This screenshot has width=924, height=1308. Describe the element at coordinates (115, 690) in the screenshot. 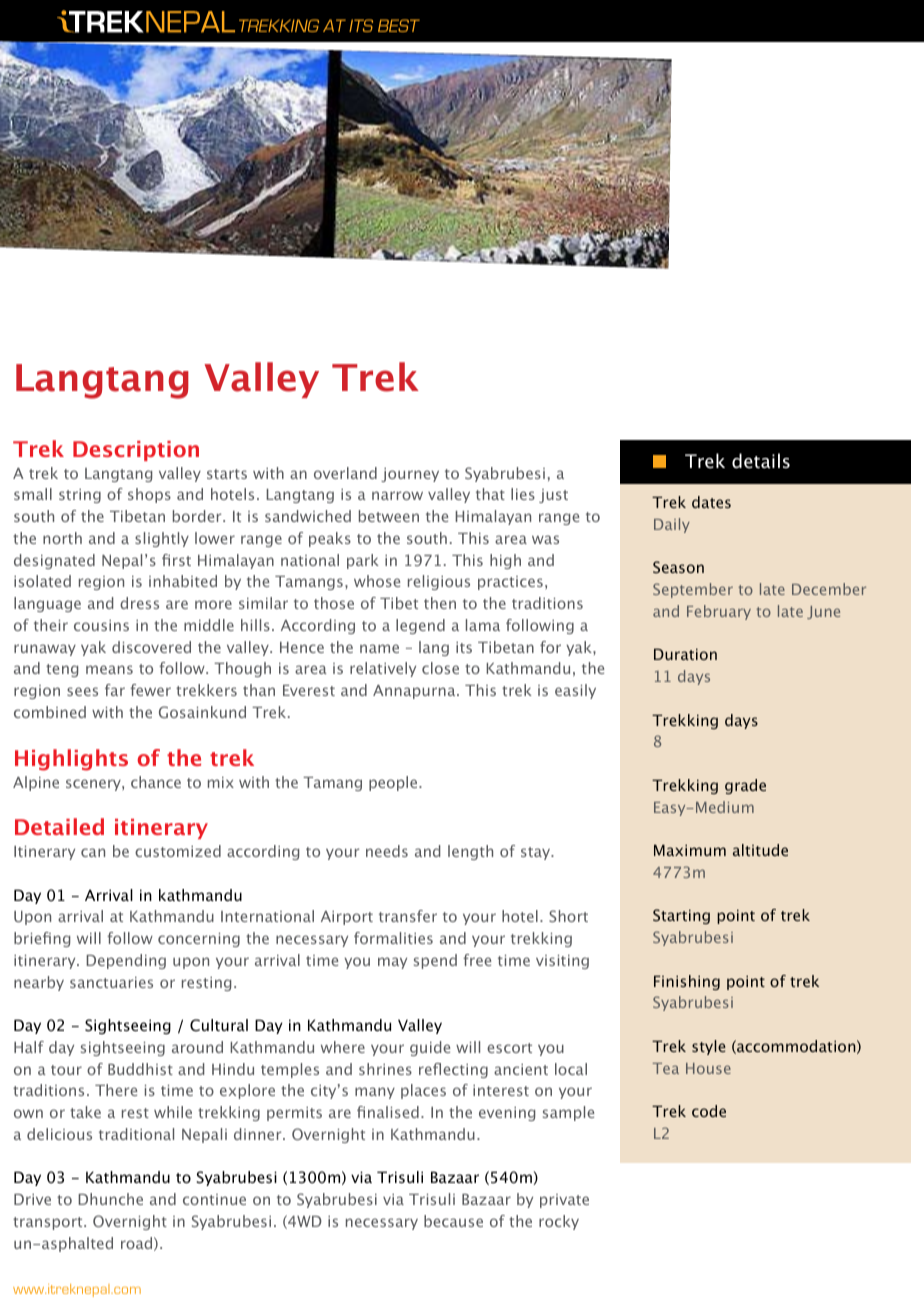

I see `far` at that location.
